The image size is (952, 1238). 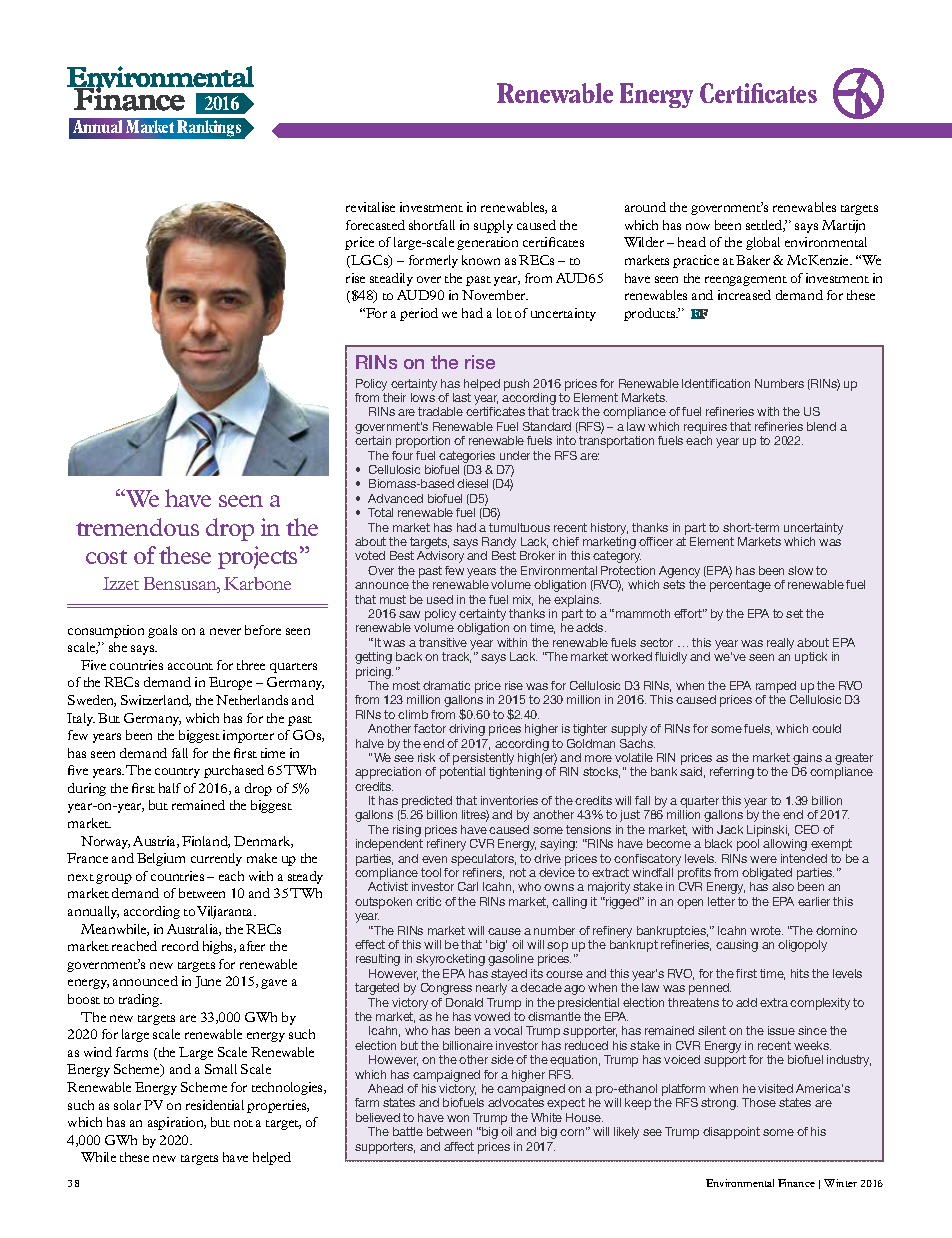 I want to click on affect, so click(x=459, y=1146).
